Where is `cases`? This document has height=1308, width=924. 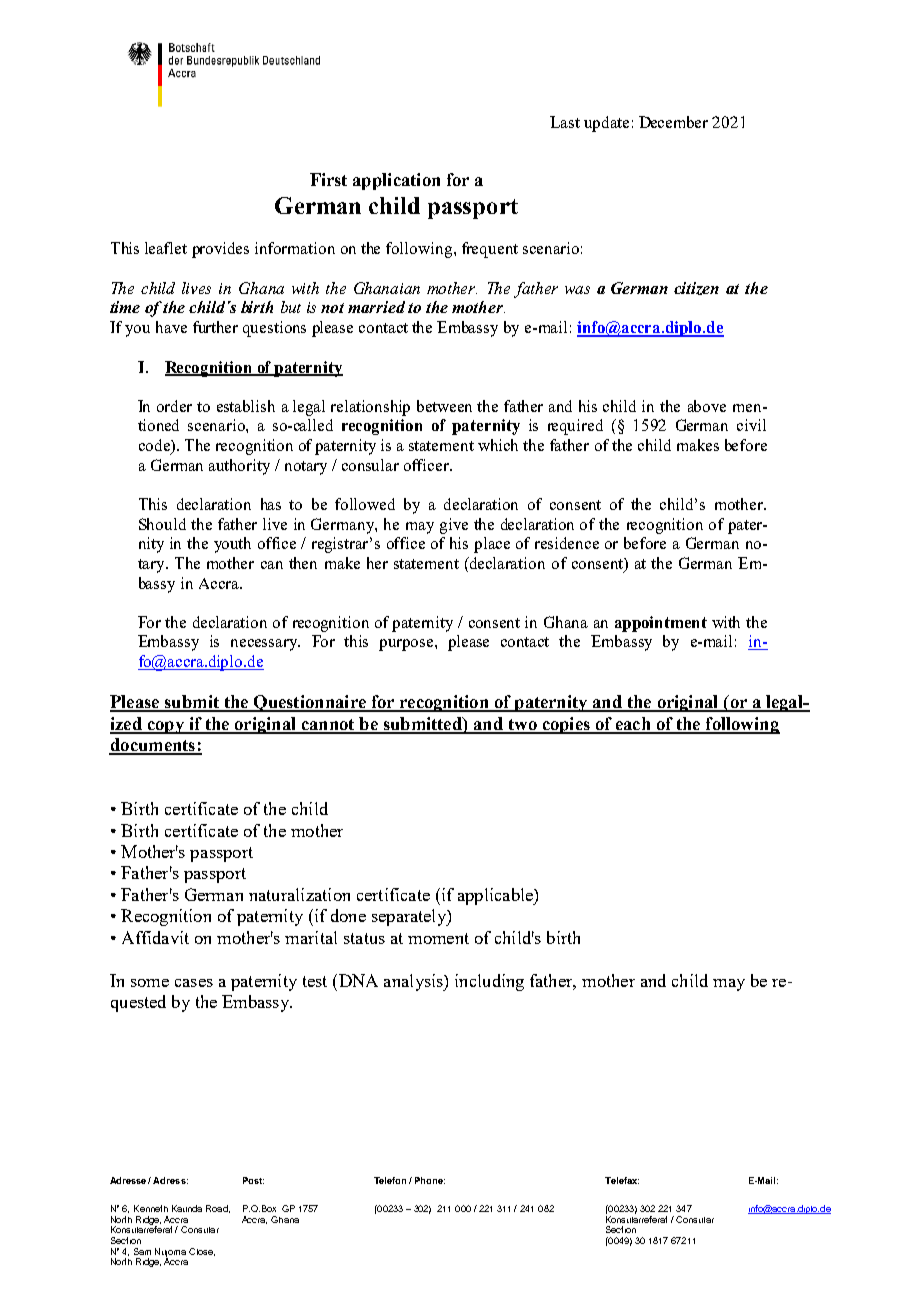
cases is located at coordinates (194, 983).
